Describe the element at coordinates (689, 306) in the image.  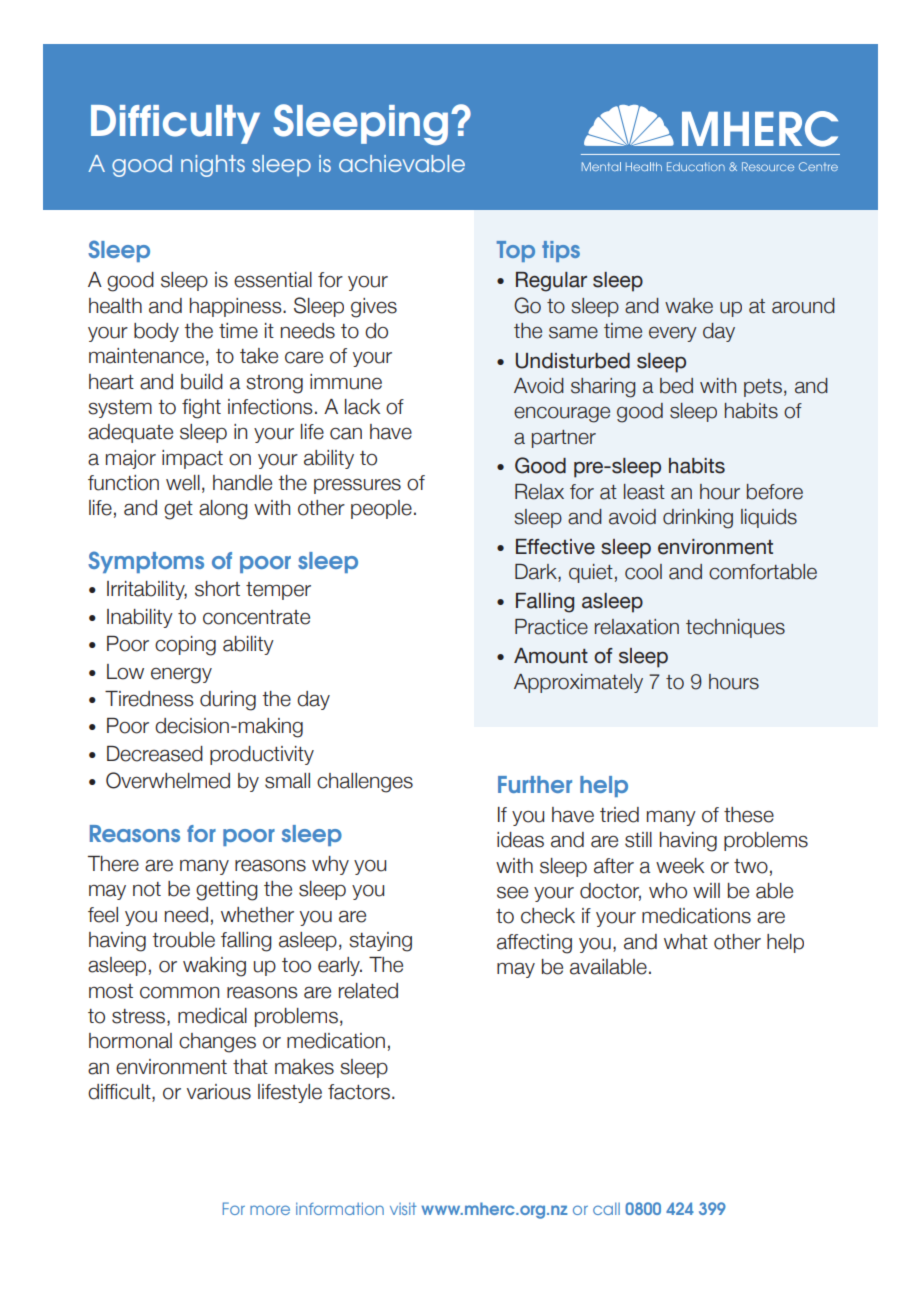
I see `wake` at that location.
